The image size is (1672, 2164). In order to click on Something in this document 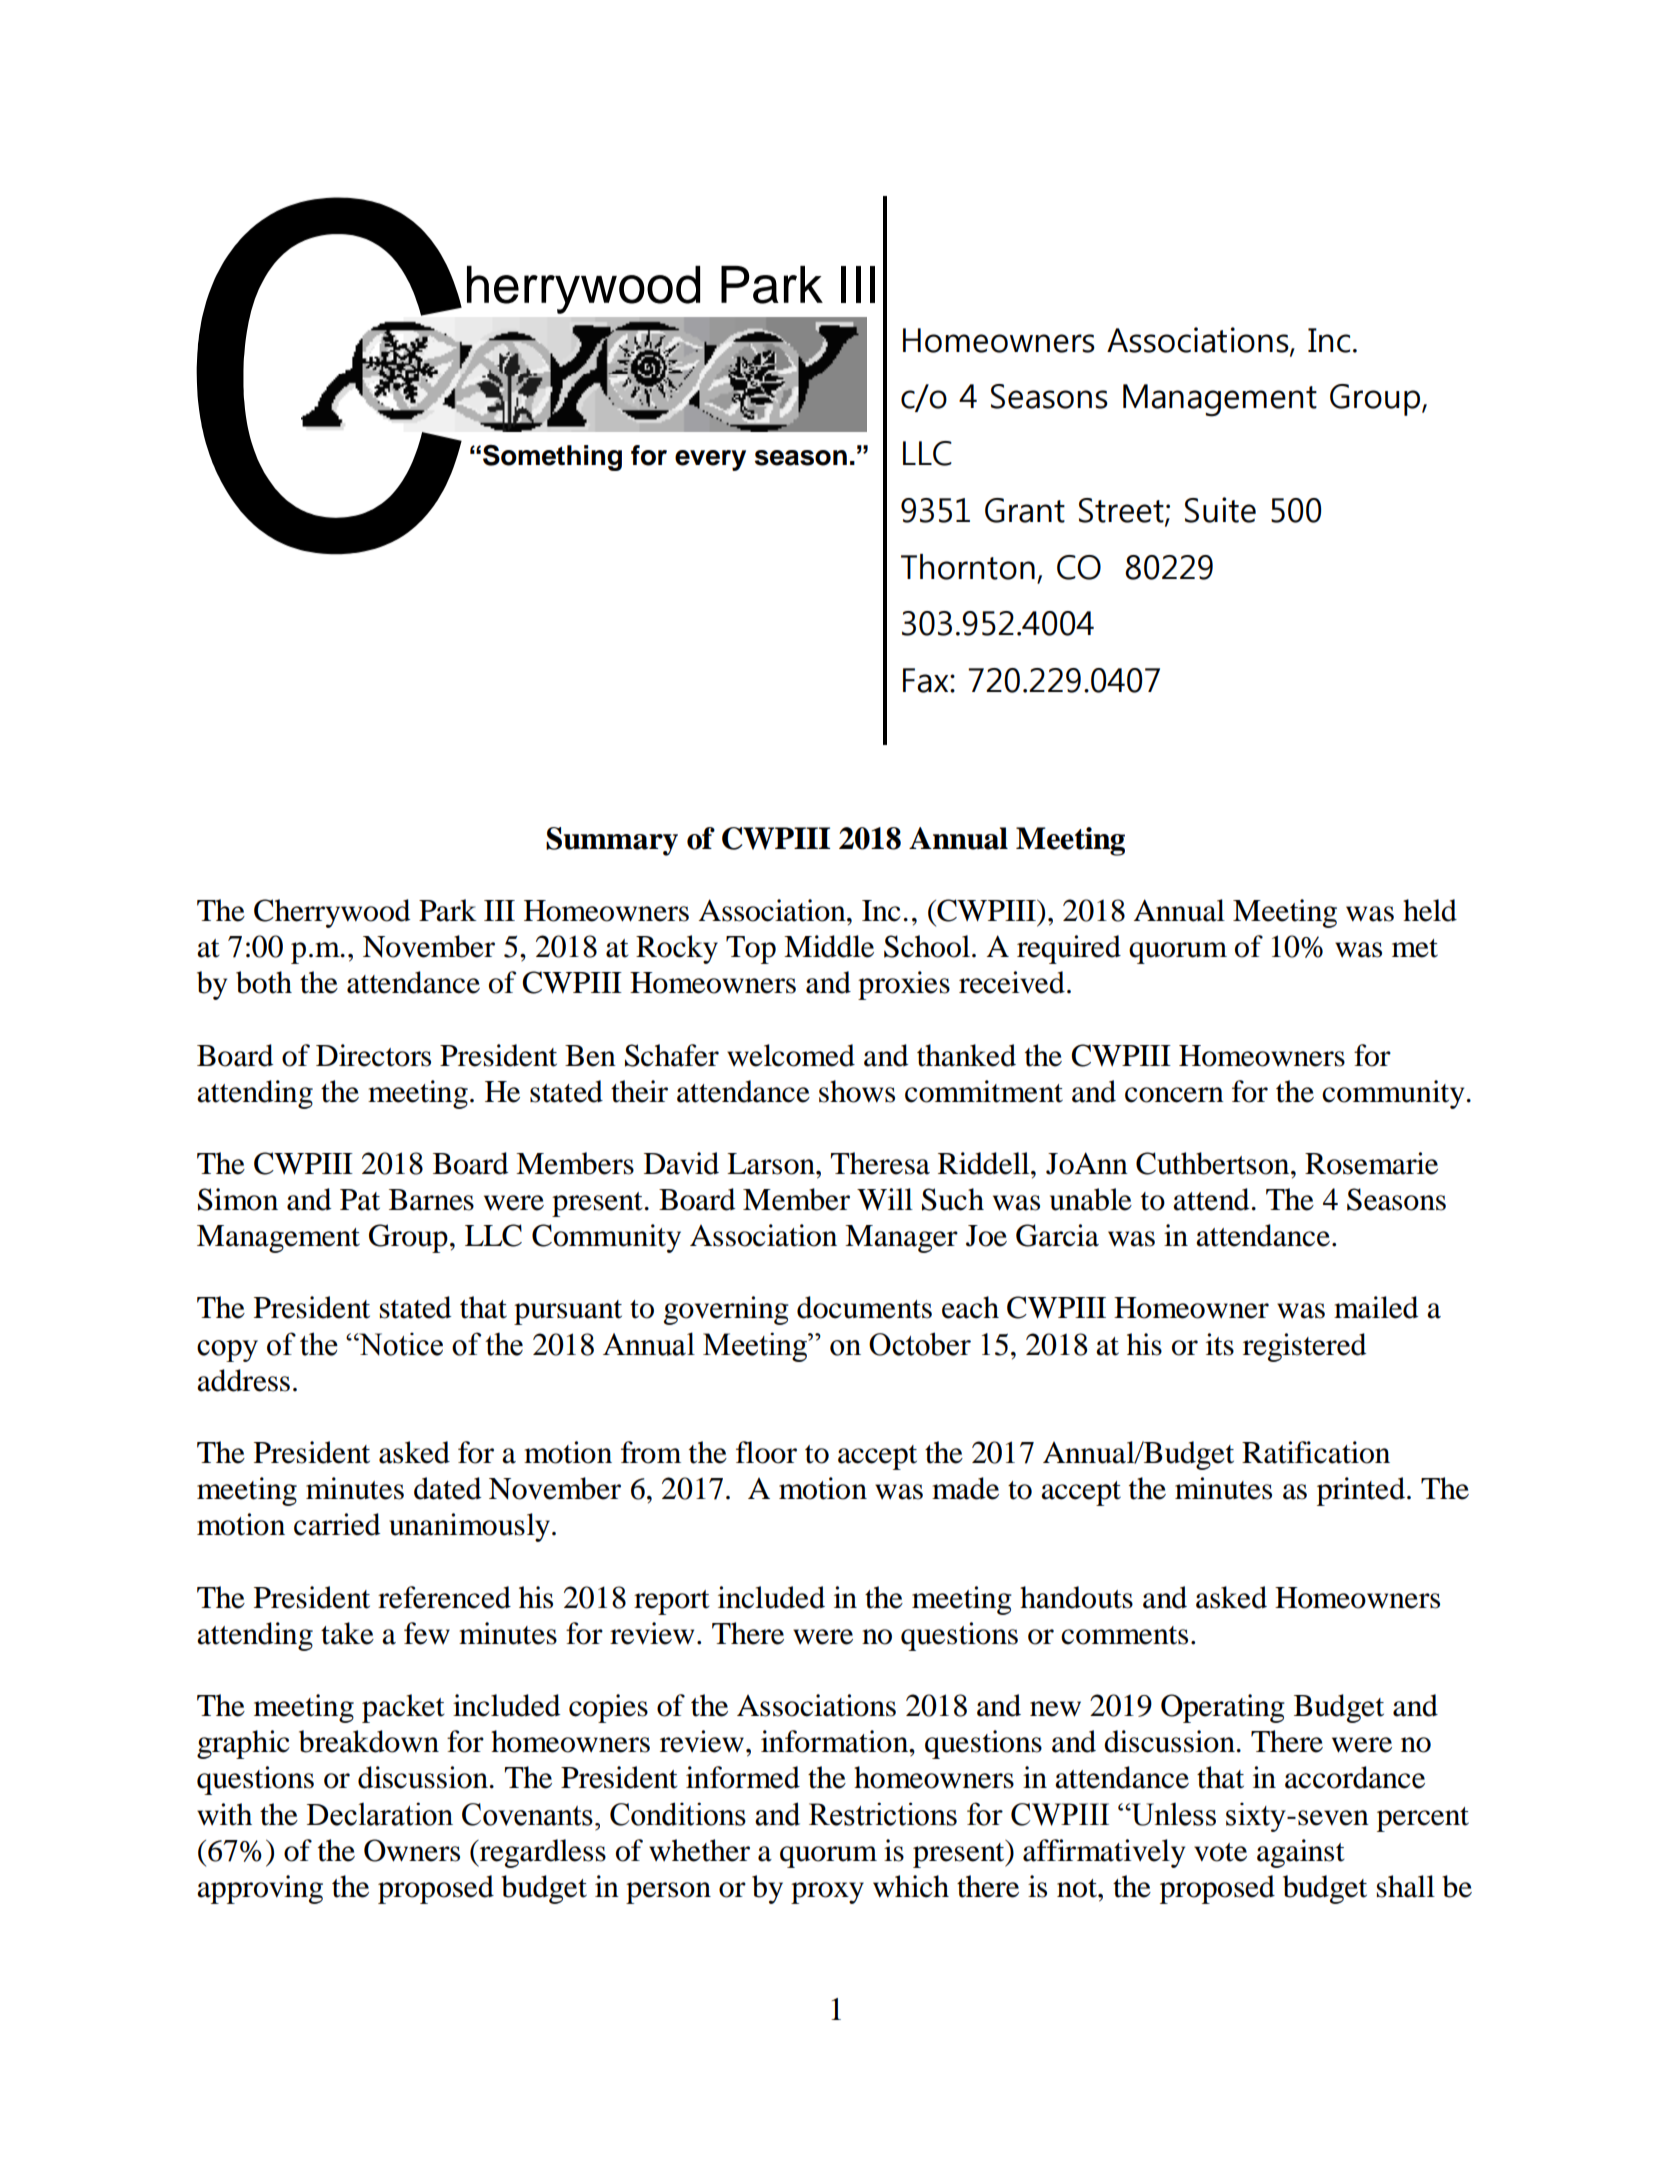, I will do `click(552, 457)`.
